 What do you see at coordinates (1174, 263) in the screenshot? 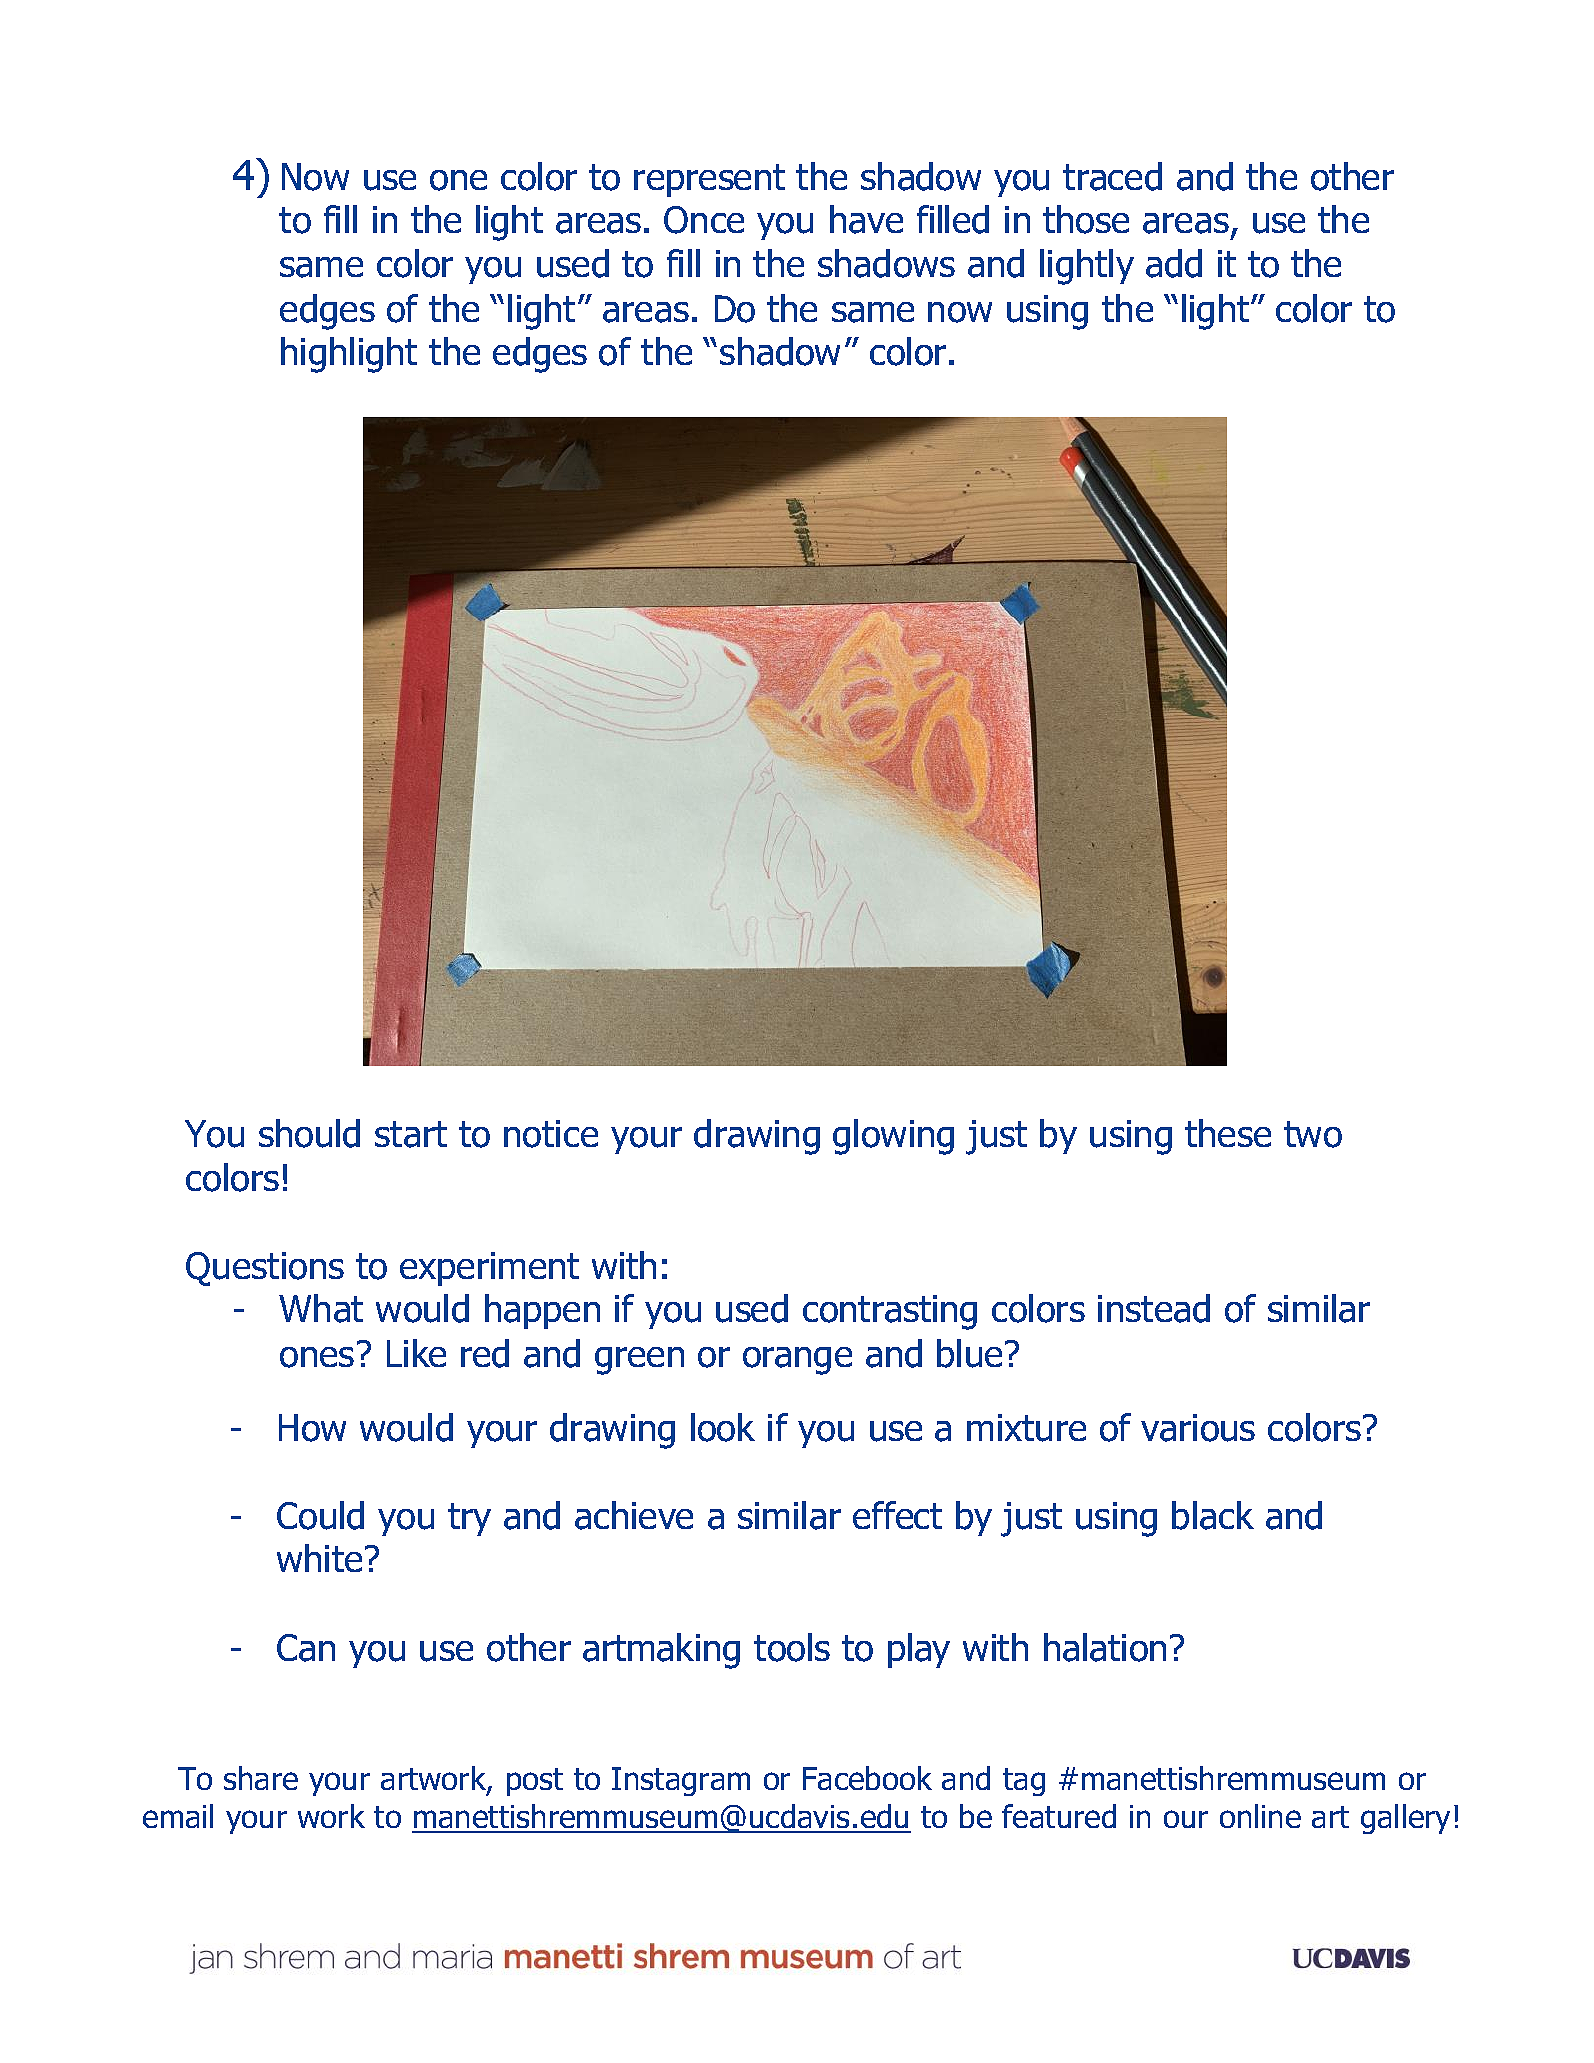
I see `add` at bounding box center [1174, 263].
